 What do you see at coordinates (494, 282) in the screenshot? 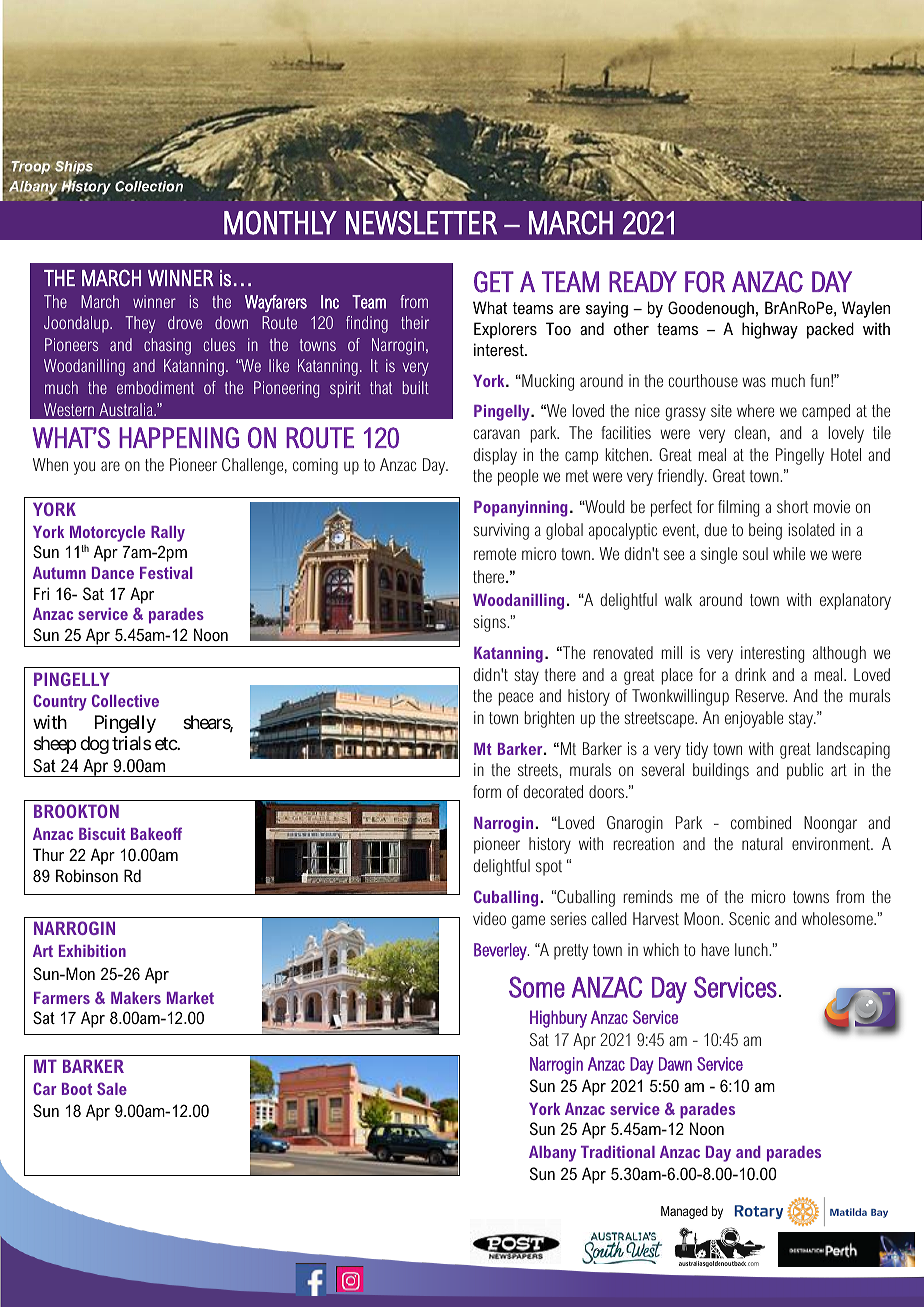
I see `GET` at bounding box center [494, 282].
